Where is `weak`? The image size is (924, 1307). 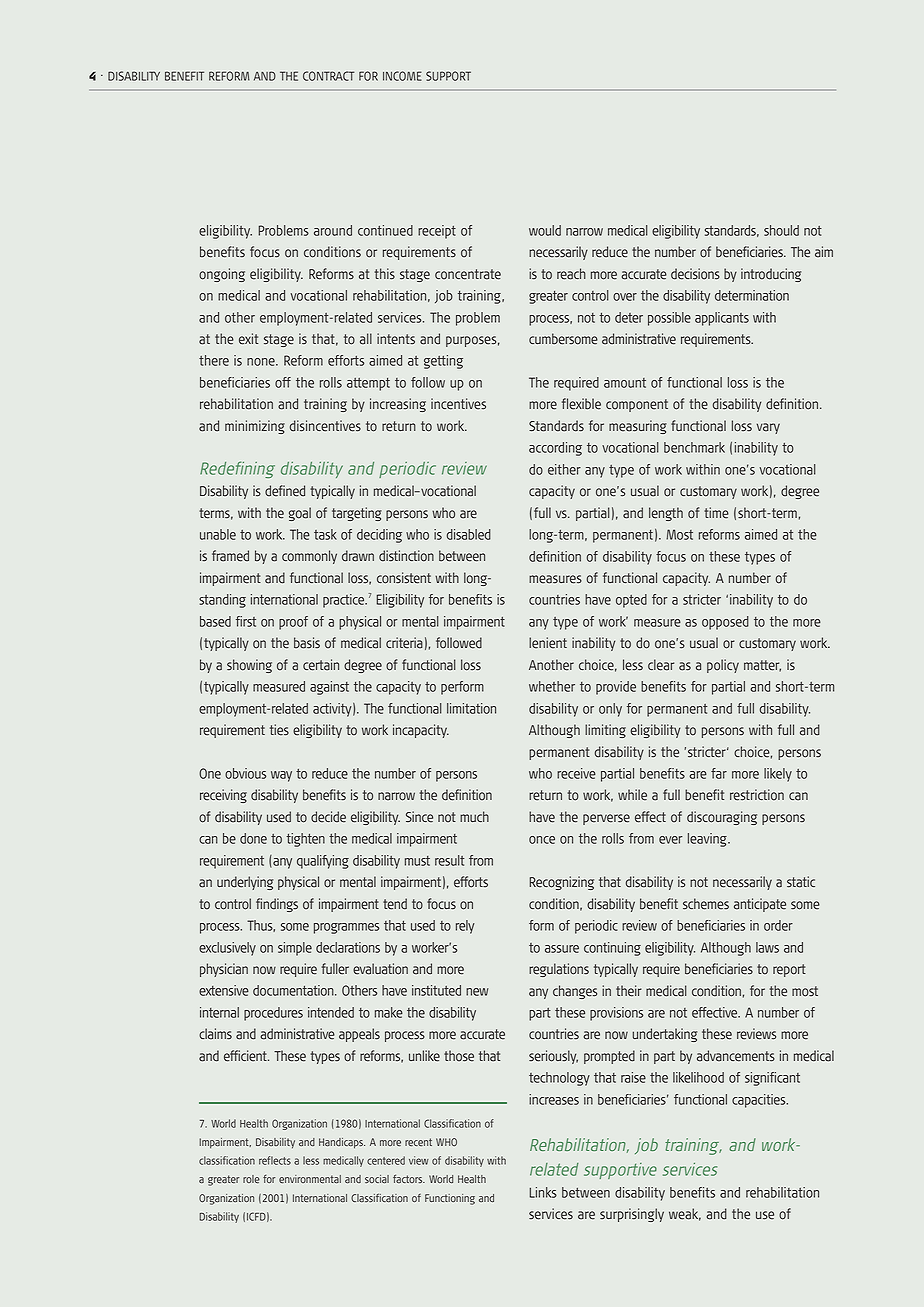
weak is located at coordinates (685, 1214).
